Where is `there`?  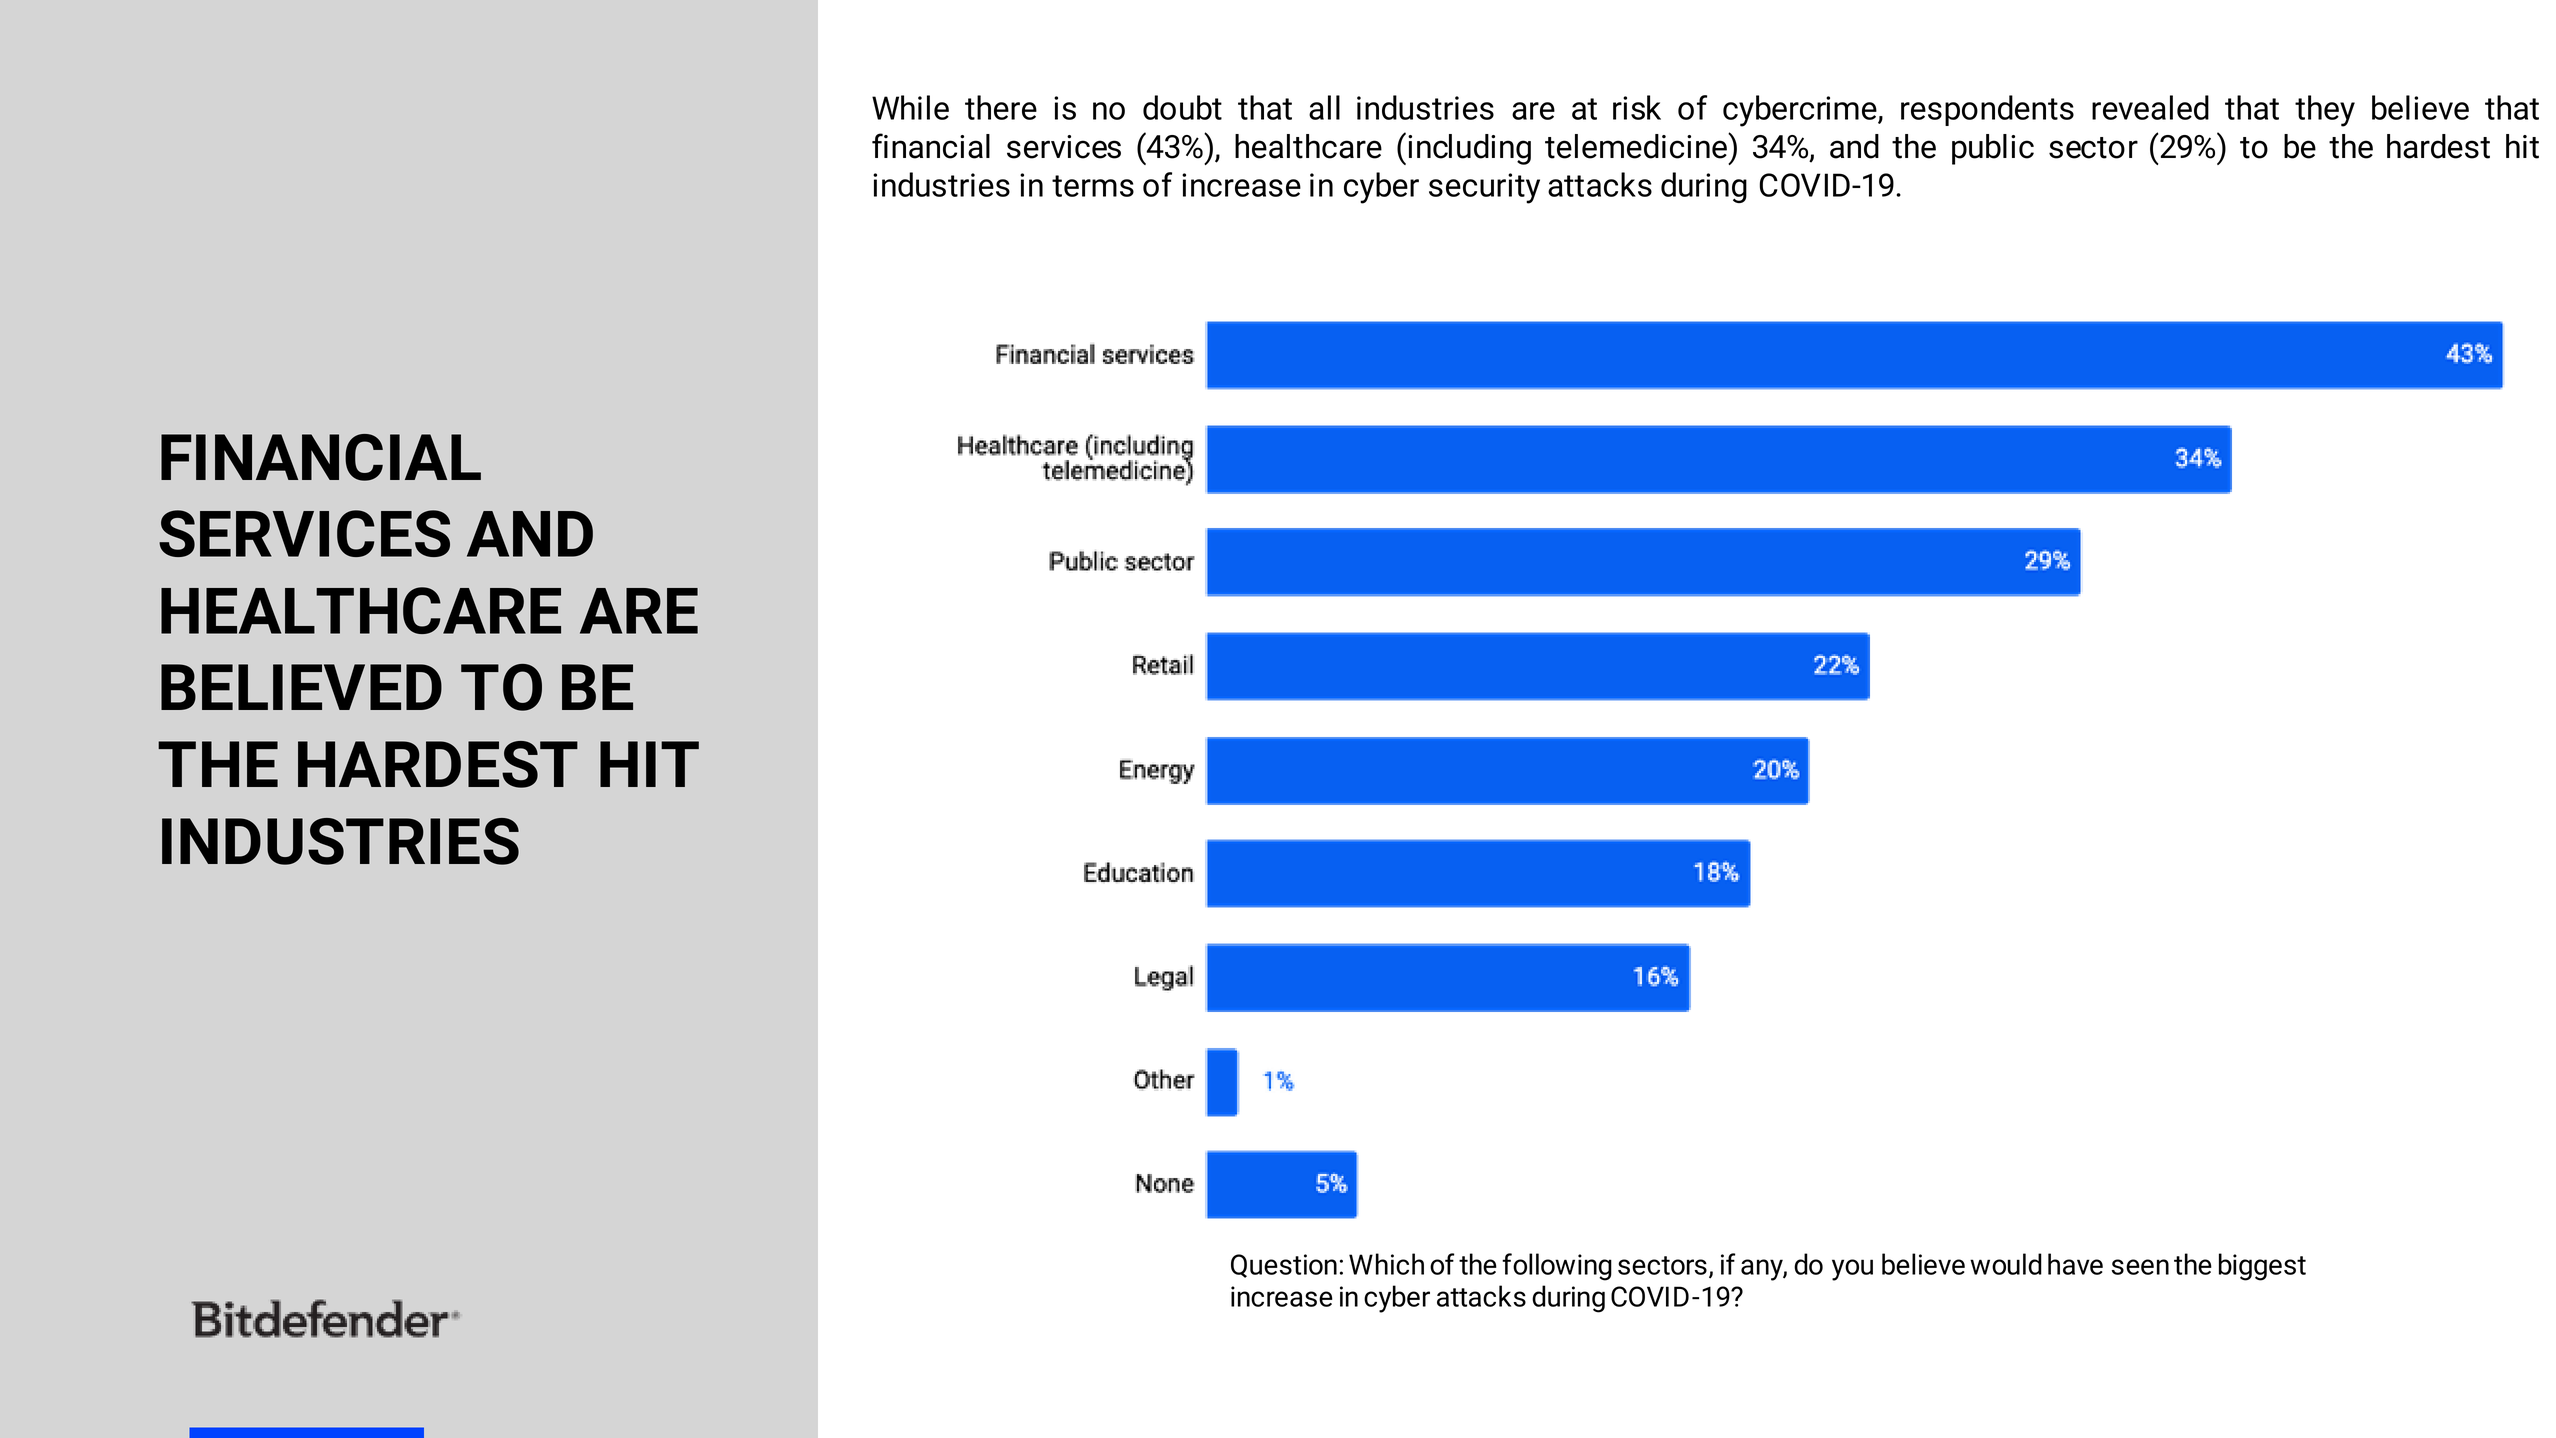
there is located at coordinates (1001, 107).
